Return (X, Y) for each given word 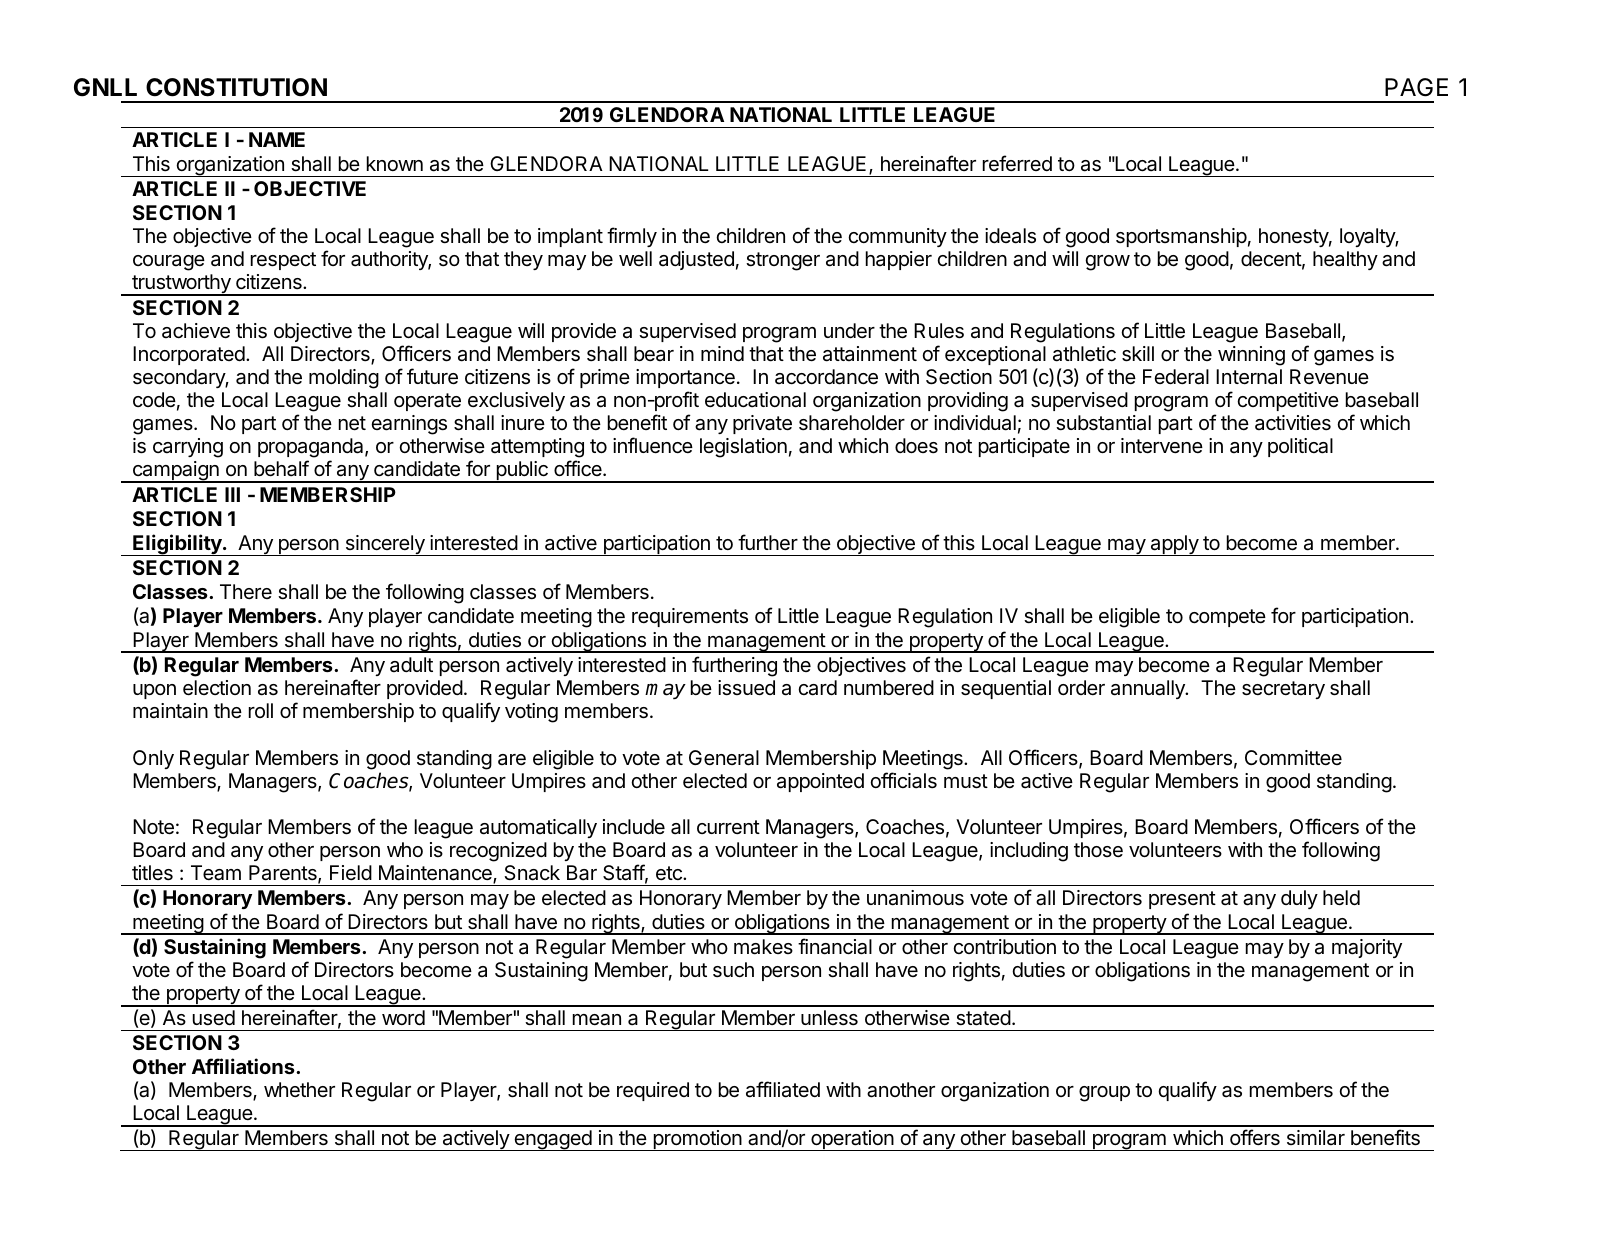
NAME (277, 139)
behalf (281, 468)
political (1300, 447)
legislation (743, 448)
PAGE (1416, 87)
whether (299, 1089)
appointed (820, 782)
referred (1017, 163)
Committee (1293, 757)
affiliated (783, 1089)
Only (153, 759)
